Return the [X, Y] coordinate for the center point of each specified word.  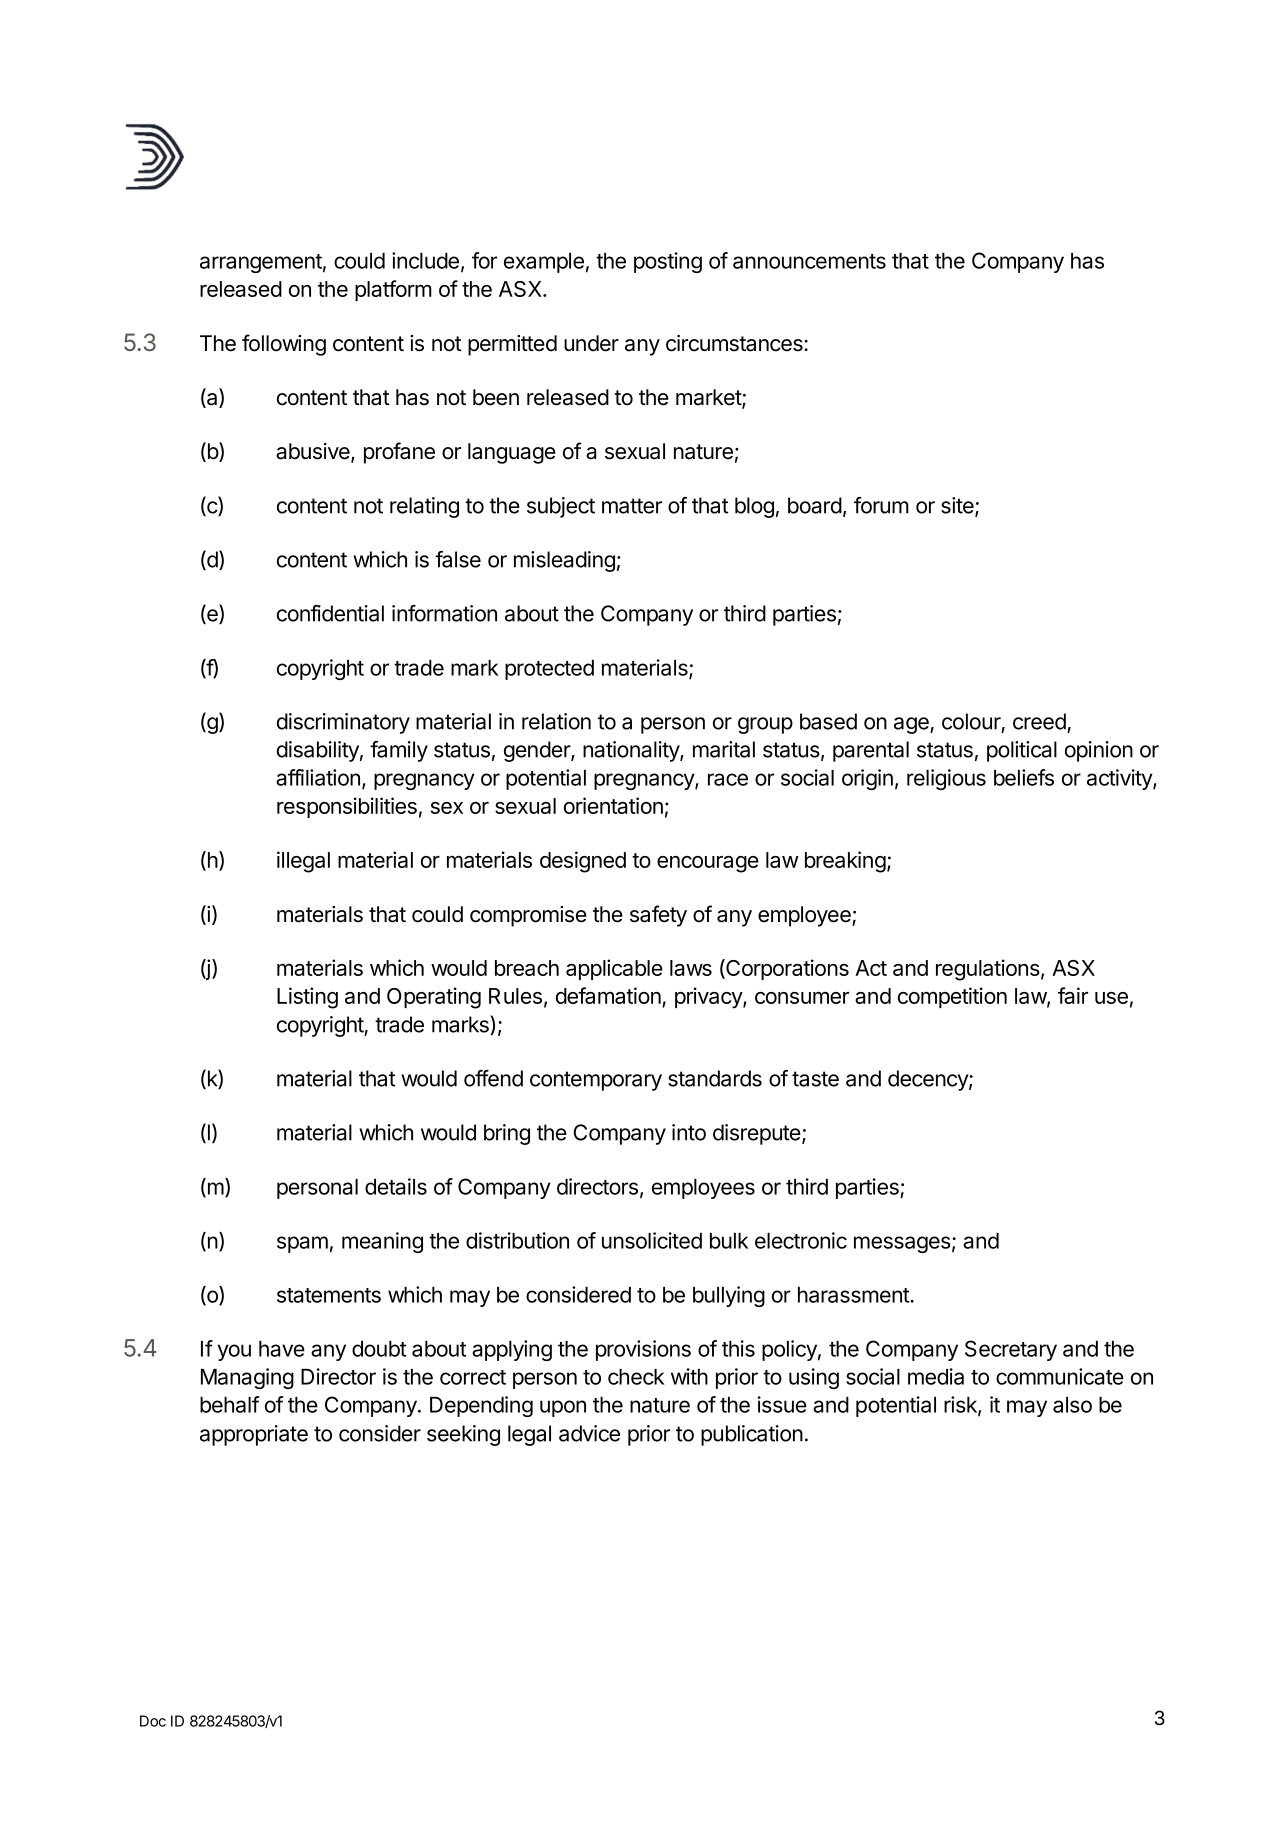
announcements [809, 261]
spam [302, 1244]
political [1022, 751]
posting [668, 262]
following [284, 345]
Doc [153, 1721]
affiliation [318, 777]
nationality [632, 751]
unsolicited [652, 1240]
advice [589, 1433]
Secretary [1011, 1350]
